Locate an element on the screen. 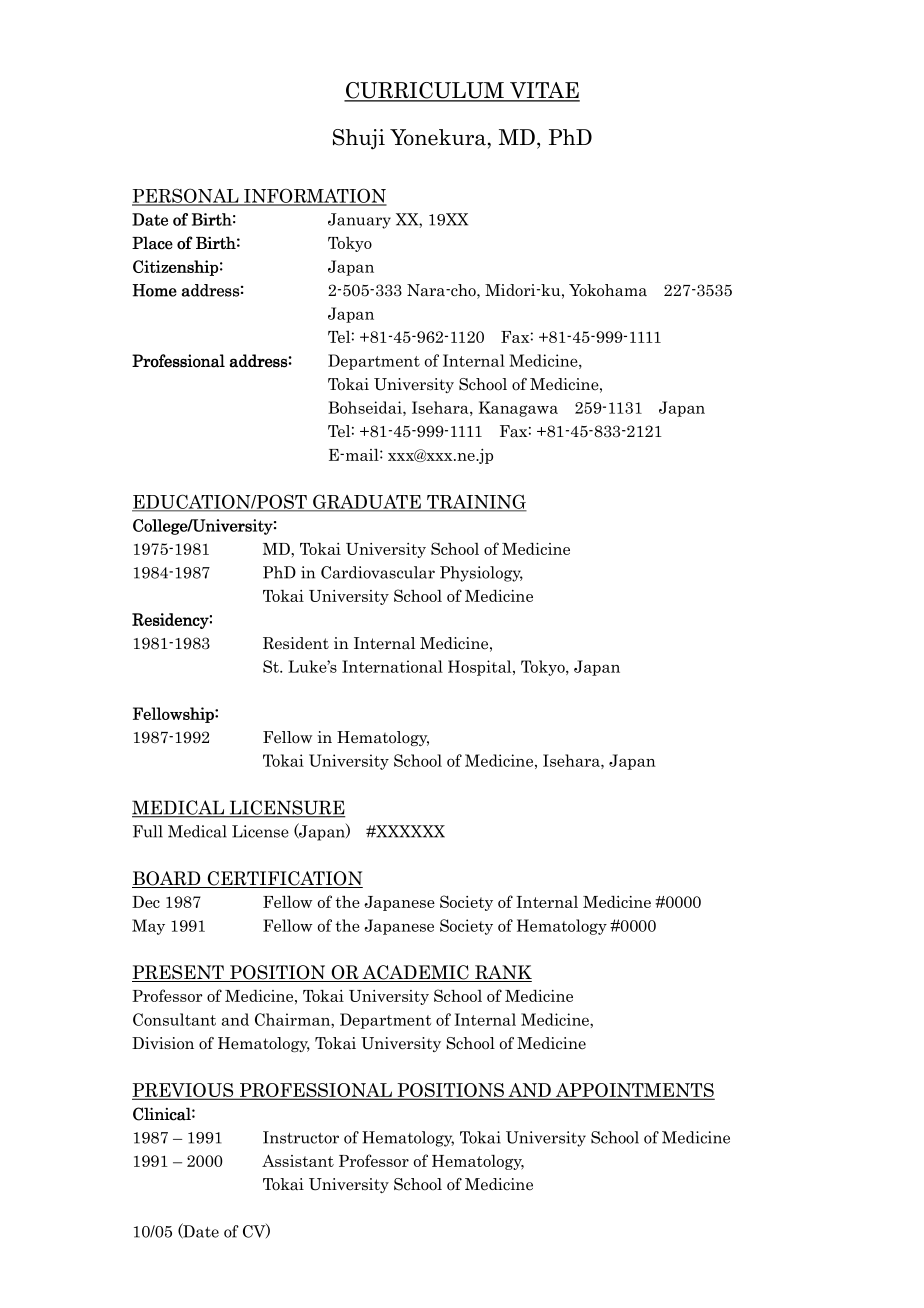  PREVIOUS is located at coordinates (184, 1091).
